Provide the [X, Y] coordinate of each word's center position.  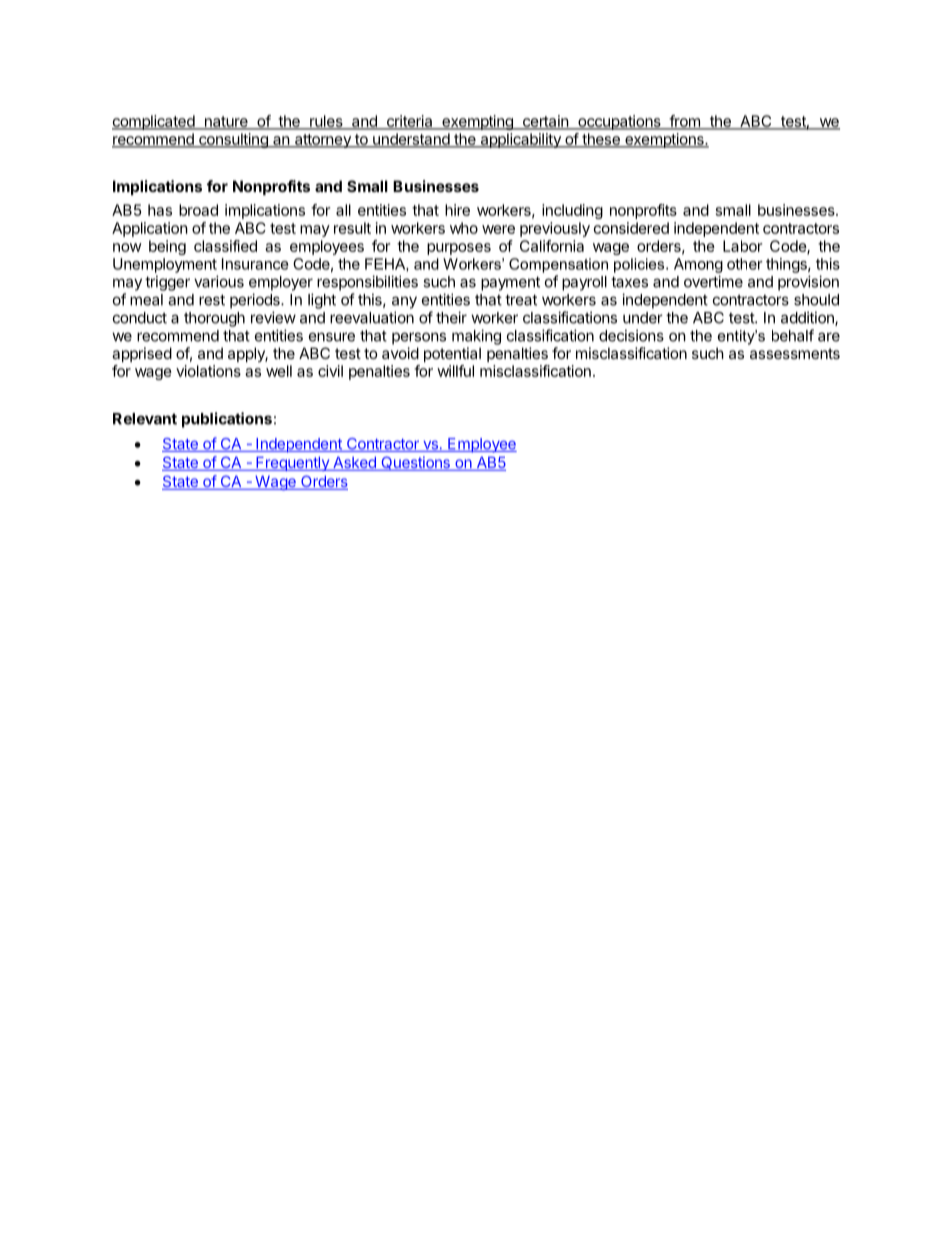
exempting [477, 122]
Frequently [292, 464]
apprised [142, 354]
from [684, 122]
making [476, 337]
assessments [795, 353]
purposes [459, 249]
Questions [415, 463]
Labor [742, 246]
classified [225, 246]
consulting [233, 140]
